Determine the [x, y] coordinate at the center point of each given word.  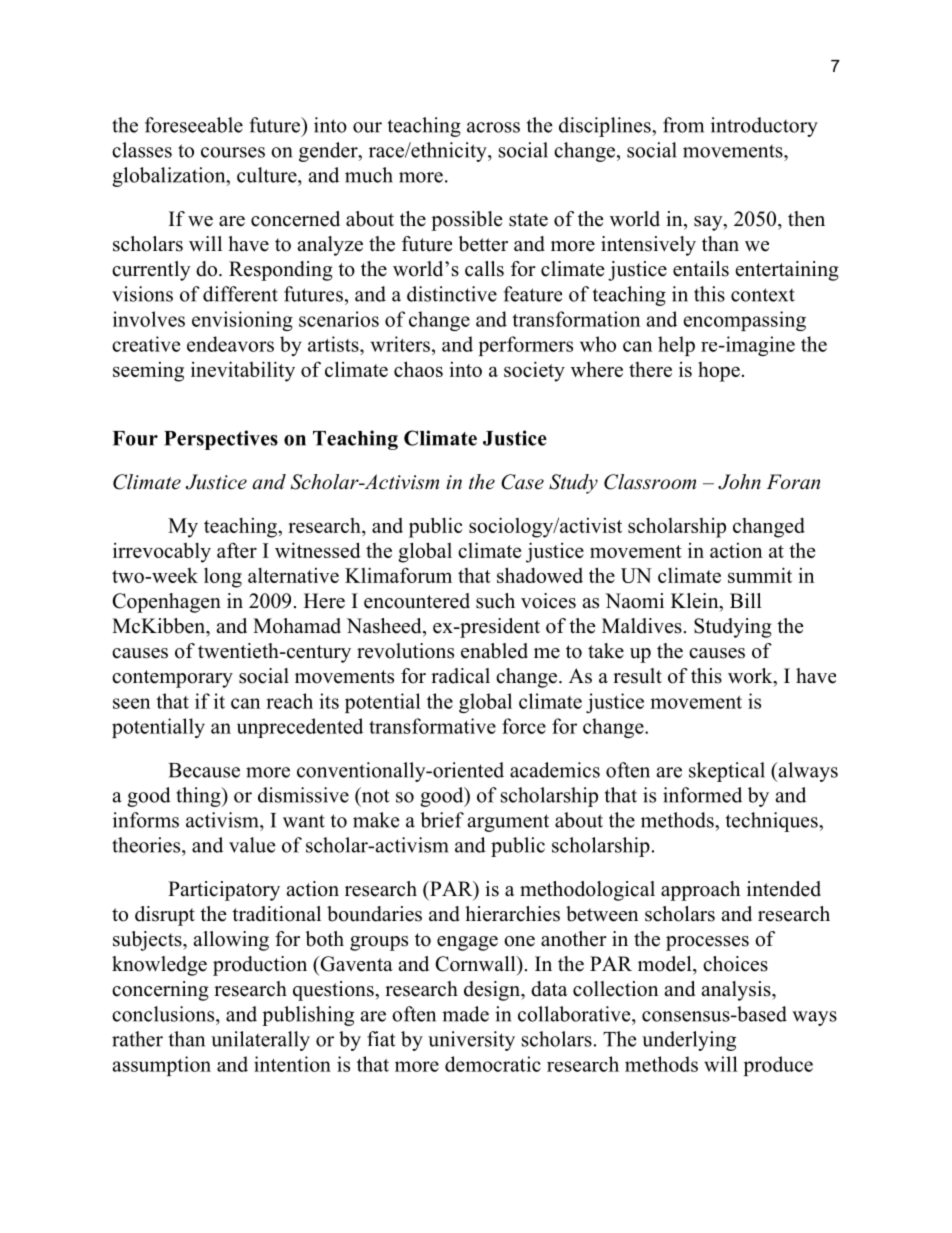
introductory [764, 127]
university [471, 1041]
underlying [689, 1041]
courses [233, 152]
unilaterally [260, 1041]
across [493, 127]
